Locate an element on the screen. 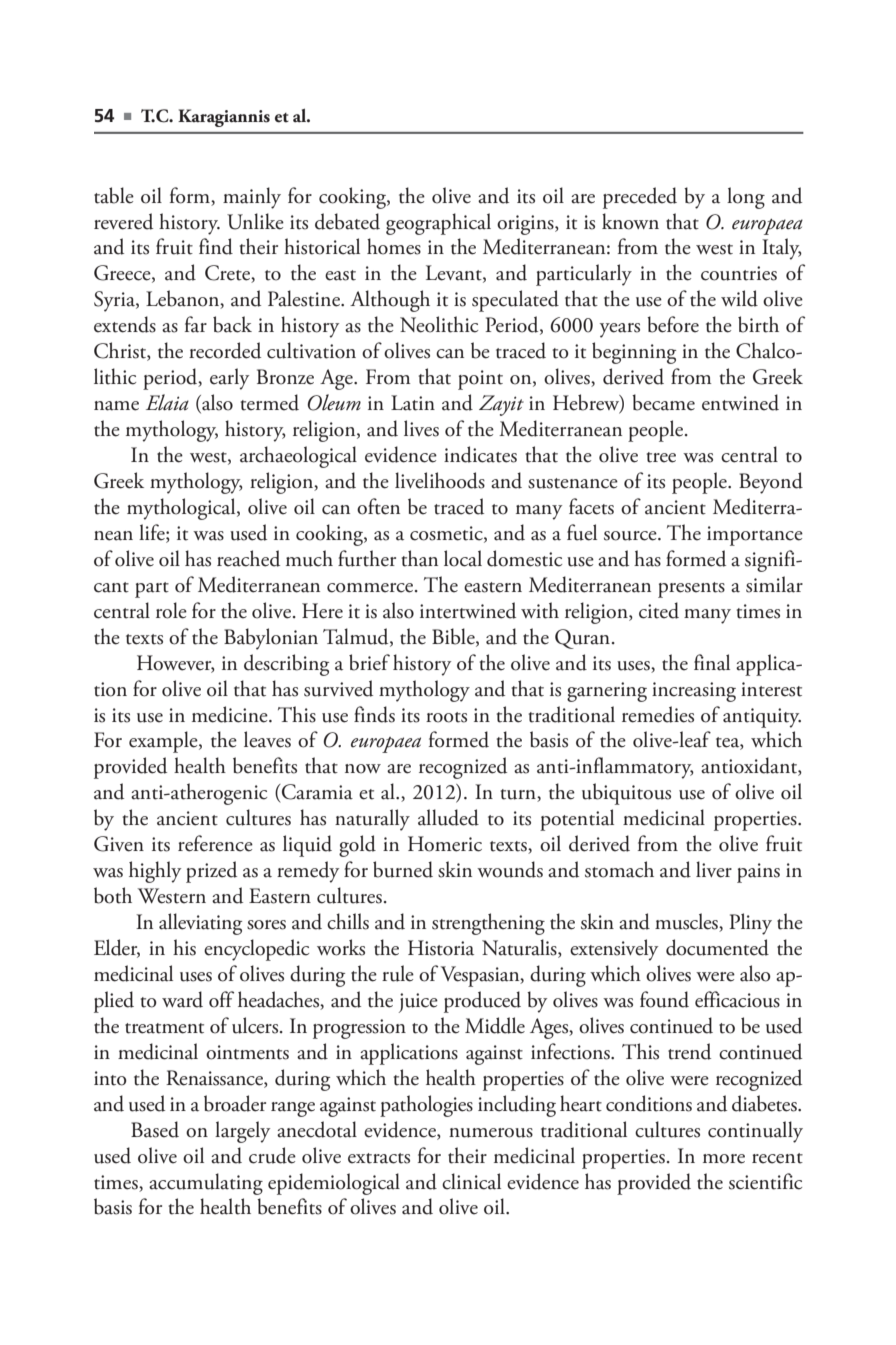 This screenshot has width=896, height=1345. liver is located at coordinates (714, 869).
